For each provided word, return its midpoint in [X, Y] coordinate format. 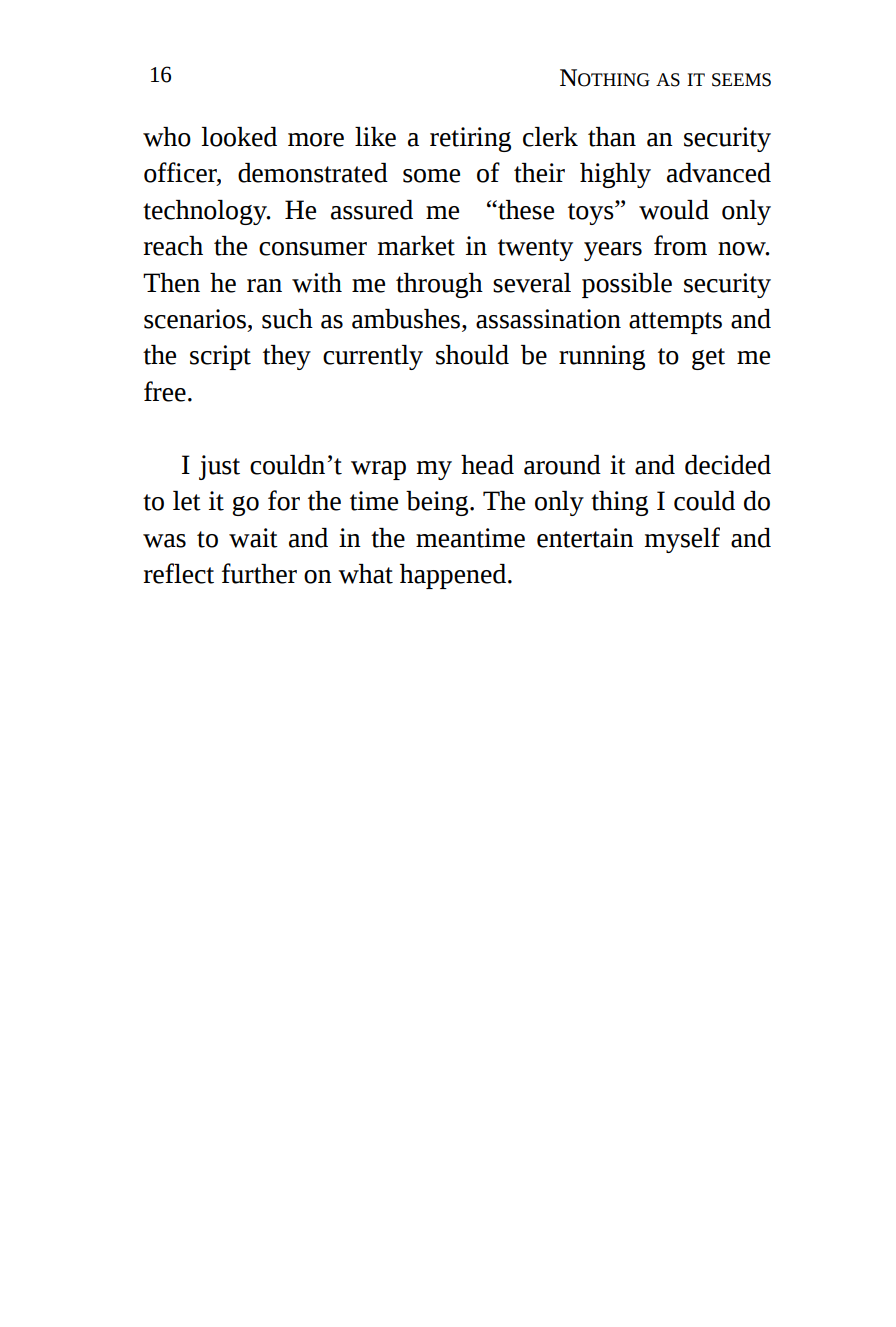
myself [682, 540]
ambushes [407, 319]
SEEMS [741, 80]
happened [453, 576]
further [259, 573]
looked [239, 137]
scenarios [195, 319]
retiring [470, 139]
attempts [675, 323]
